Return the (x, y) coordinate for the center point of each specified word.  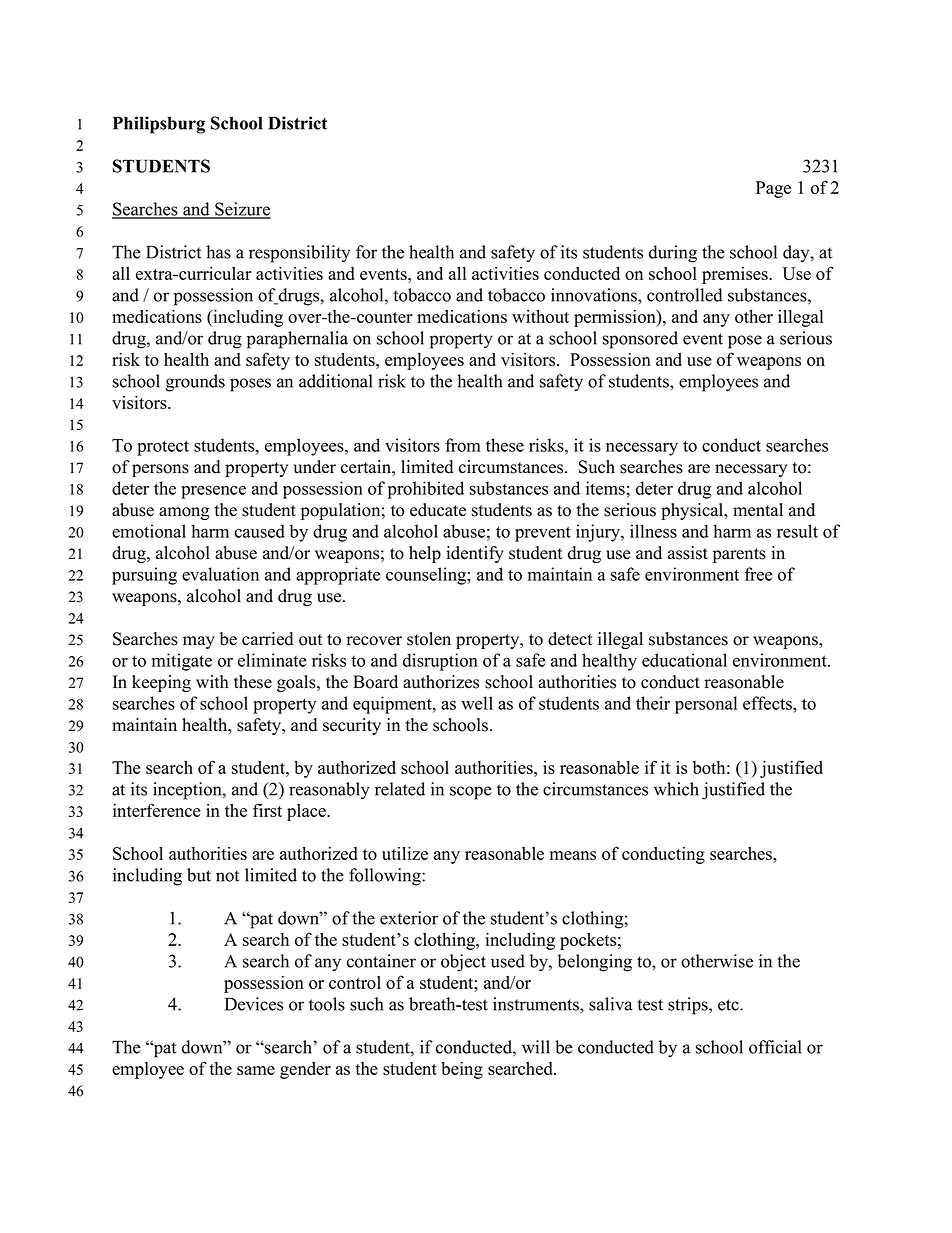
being (462, 1070)
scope (471, 793)
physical (693, 511)
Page (773, 189)
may (199, 642)
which (676, 789)
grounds (195, 383)
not (227, 876)
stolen (429, 639)
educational (684, 660)
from (463, 445)
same (256, 1070)
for (366, 252)
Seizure (242, 210)
